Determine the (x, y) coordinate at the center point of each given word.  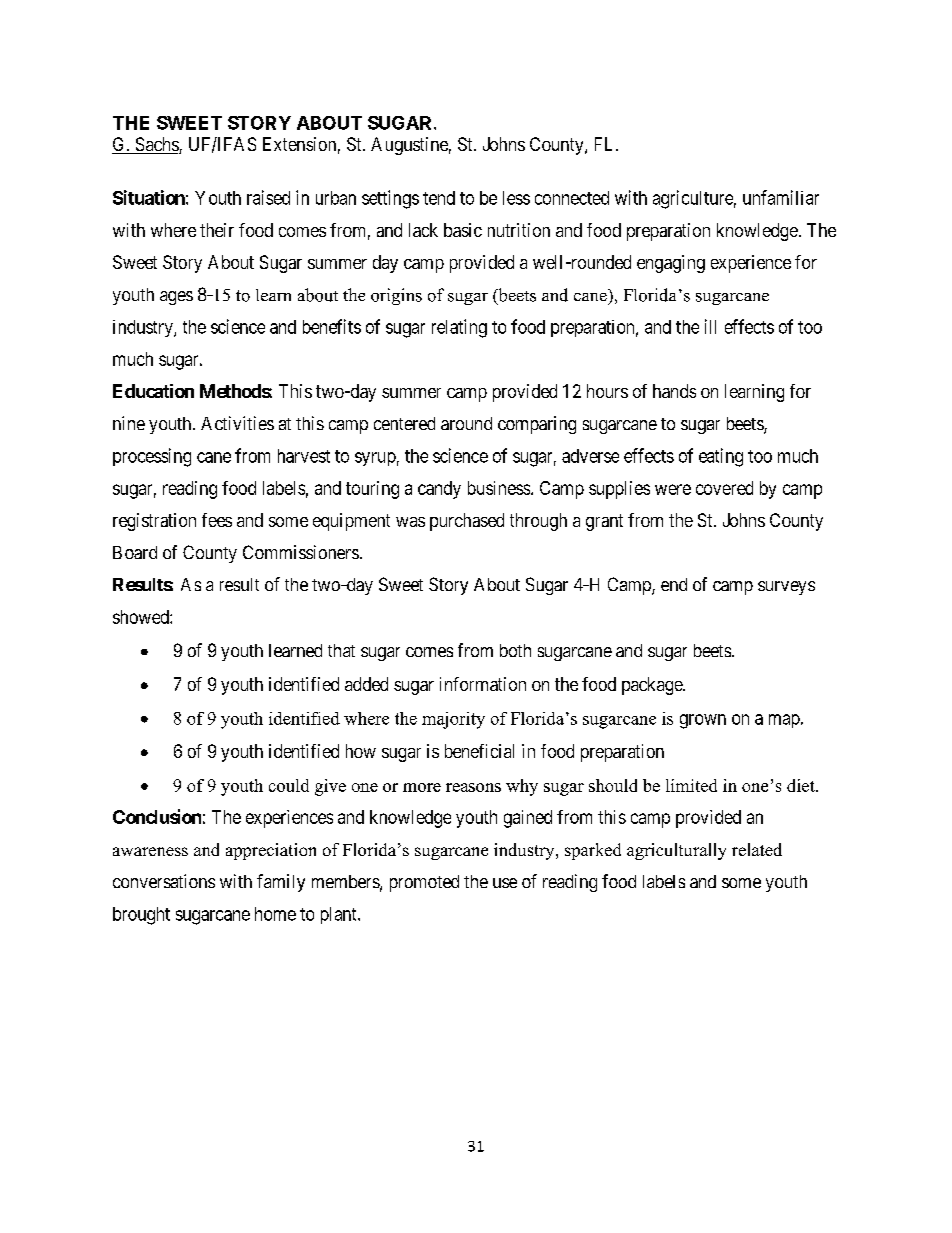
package (653, 686)
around (466, 423)
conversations (164, 881)
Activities (237, 423)
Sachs (156, 145)
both (515, 650)
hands (674, 391)
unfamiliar (781, 197)
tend (439, 198)
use (505, 883)
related (757, 849)
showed (142, 617)
